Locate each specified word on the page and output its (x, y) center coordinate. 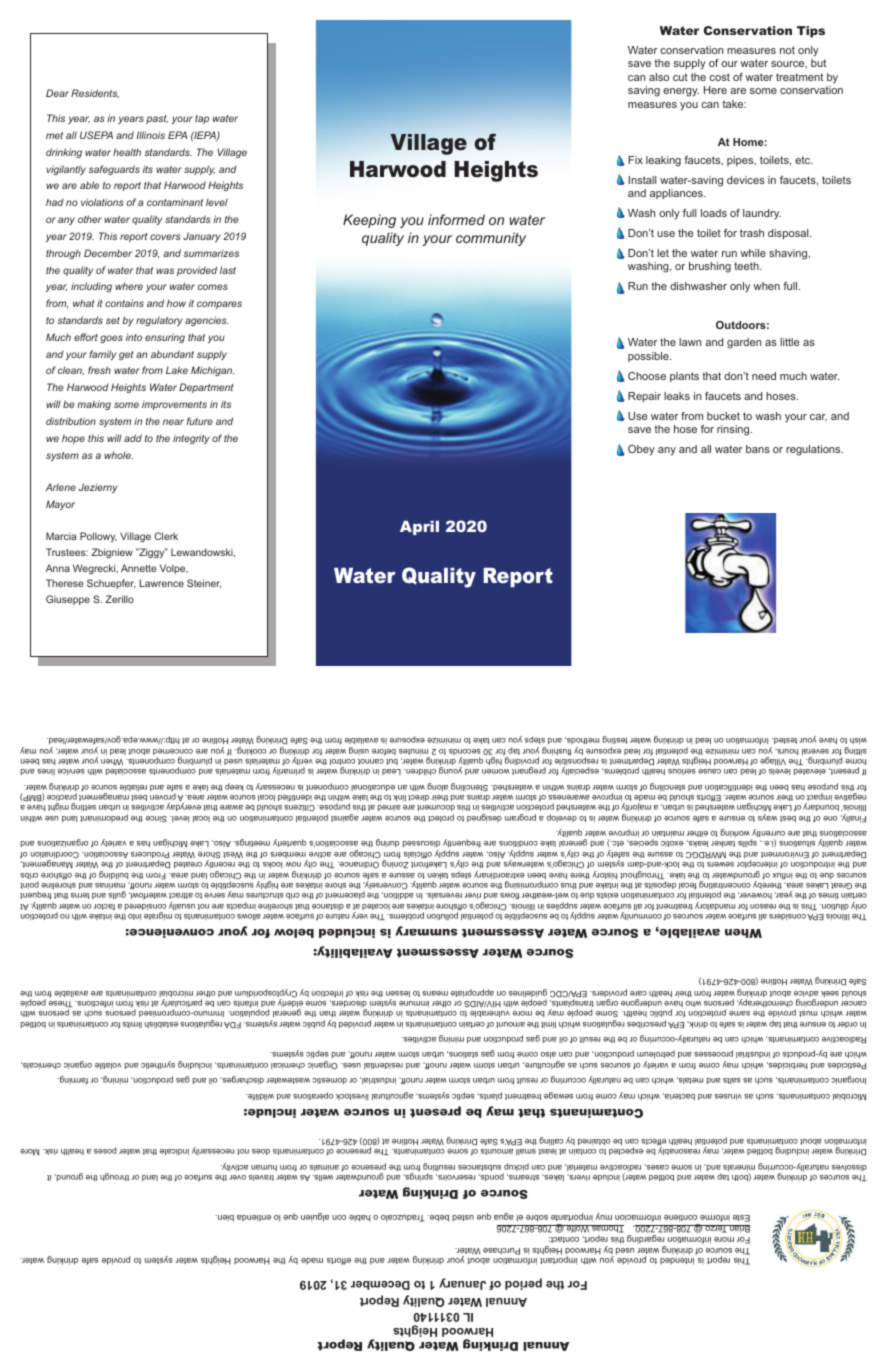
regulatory (159, 321)
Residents (95, 94)
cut (680, 77)
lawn (690, 342)
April (419, 528)
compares (219, 305)
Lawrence (161, 583)
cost (719, 77)
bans (758, 449)
